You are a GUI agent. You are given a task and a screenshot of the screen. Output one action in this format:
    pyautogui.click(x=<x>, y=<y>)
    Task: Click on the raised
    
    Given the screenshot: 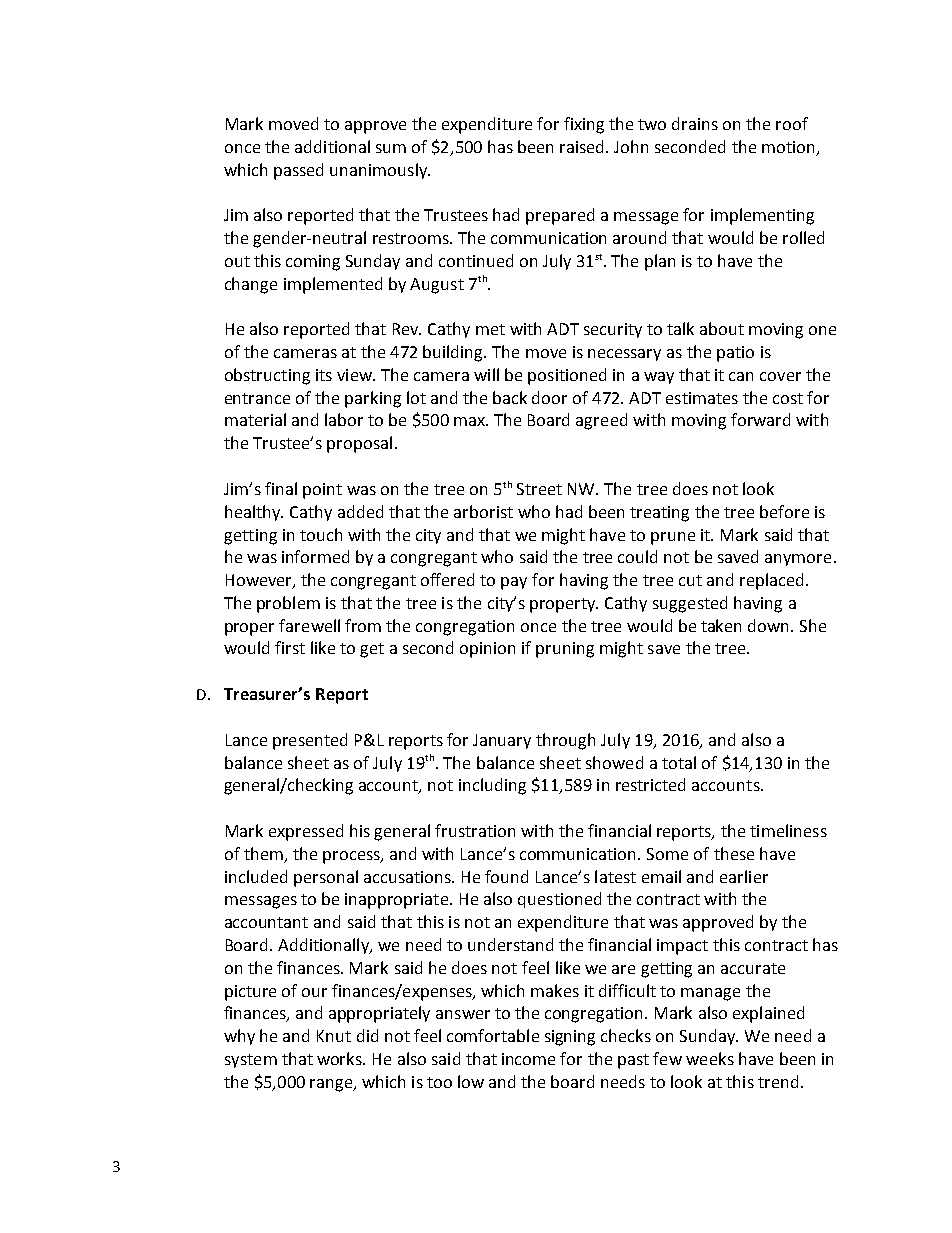 What is the action you would take?
    pyautogui.click(x=583, y=146)
